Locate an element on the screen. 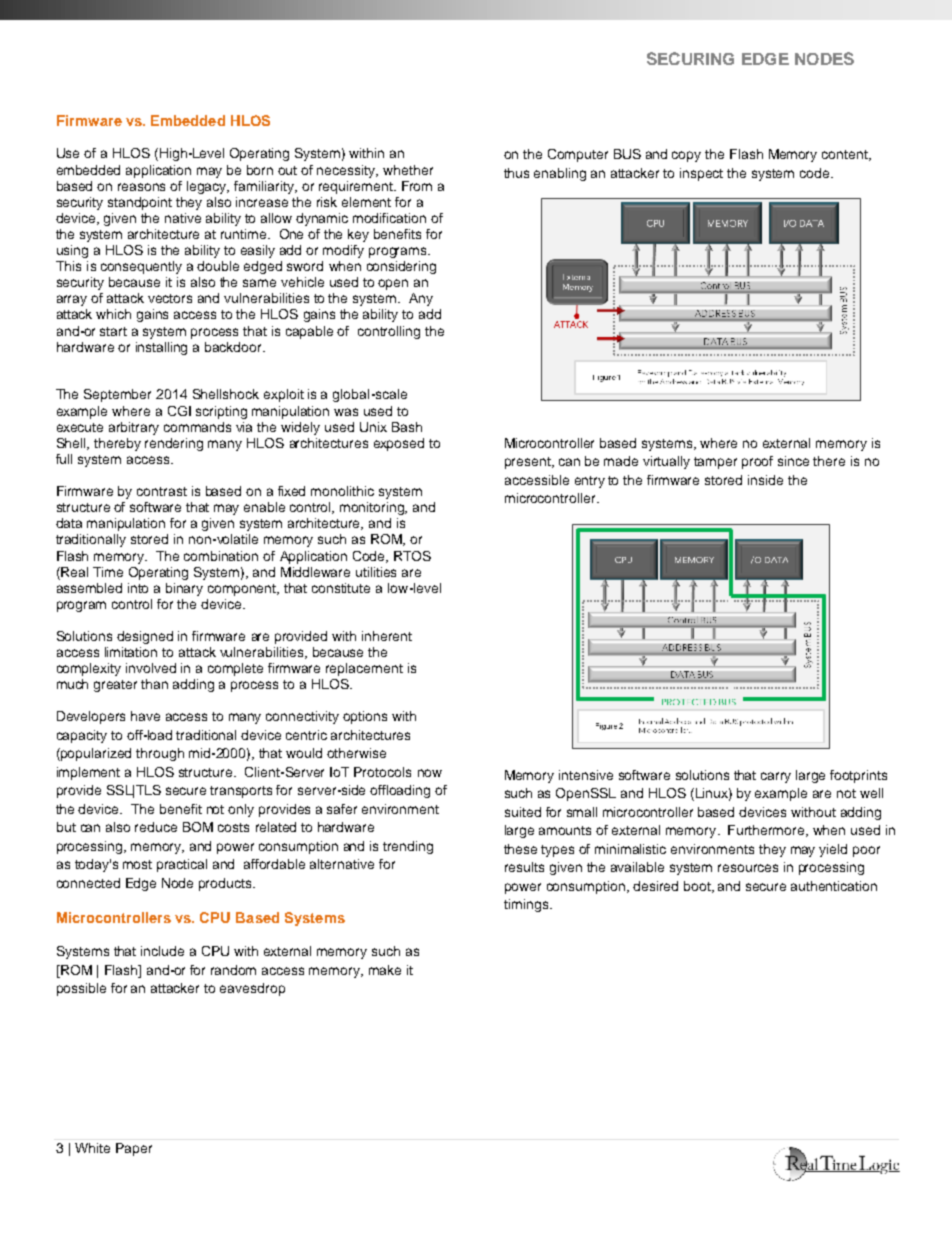 This screenshot has height=1233, width=952. Bash is located at coordinates (407, 427).
